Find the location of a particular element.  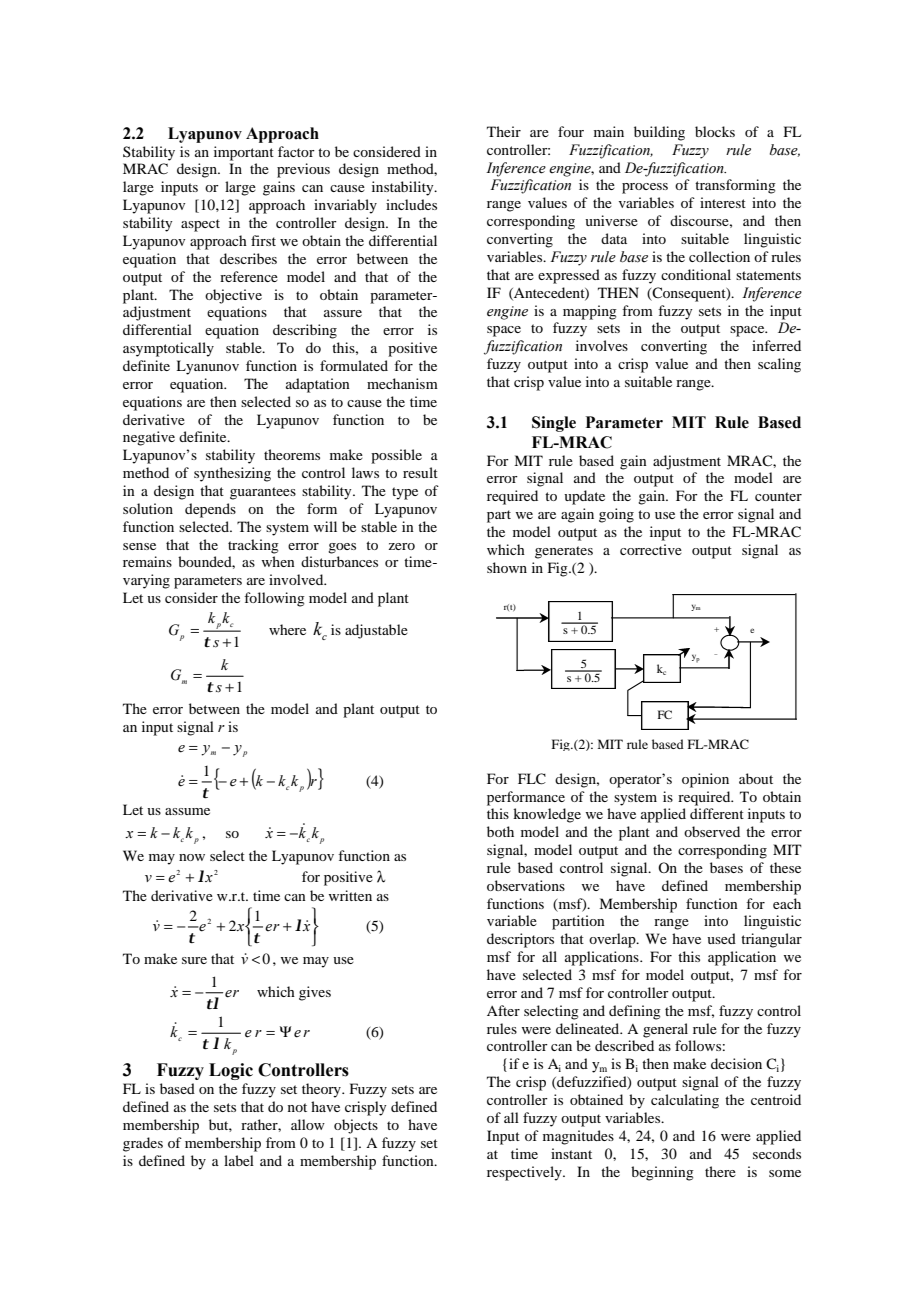

result is located at coordinates (420, 472).
